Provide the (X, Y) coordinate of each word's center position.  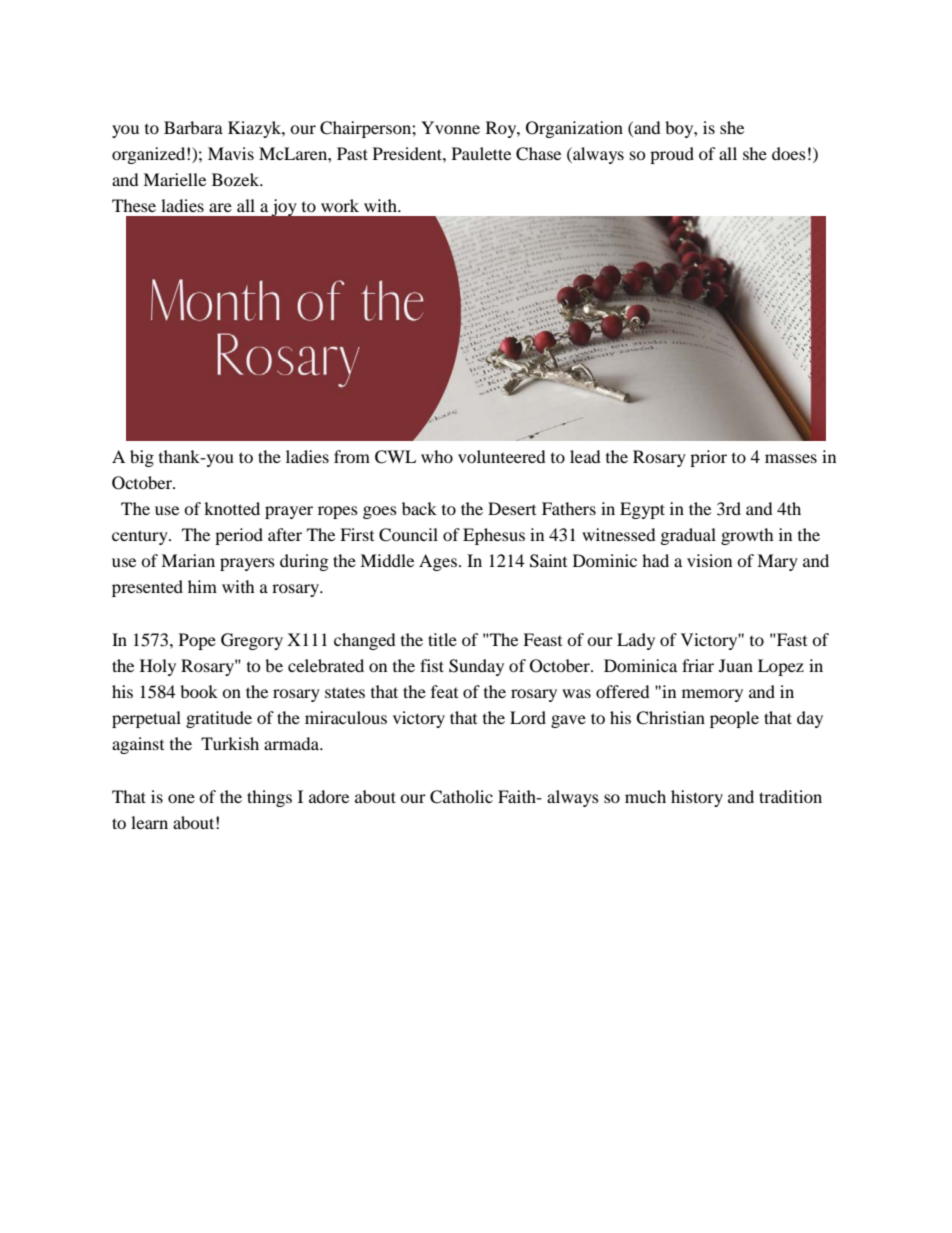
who (437, 456)
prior (708, 458)
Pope (197, 641)
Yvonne (450, 127)
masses (791, 458)
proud (672, 155)
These (134, 205)
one (181, 798)
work (340, 205)
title (442, 639)
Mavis (231, 153)
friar (698, 665)
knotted (232, 508)
